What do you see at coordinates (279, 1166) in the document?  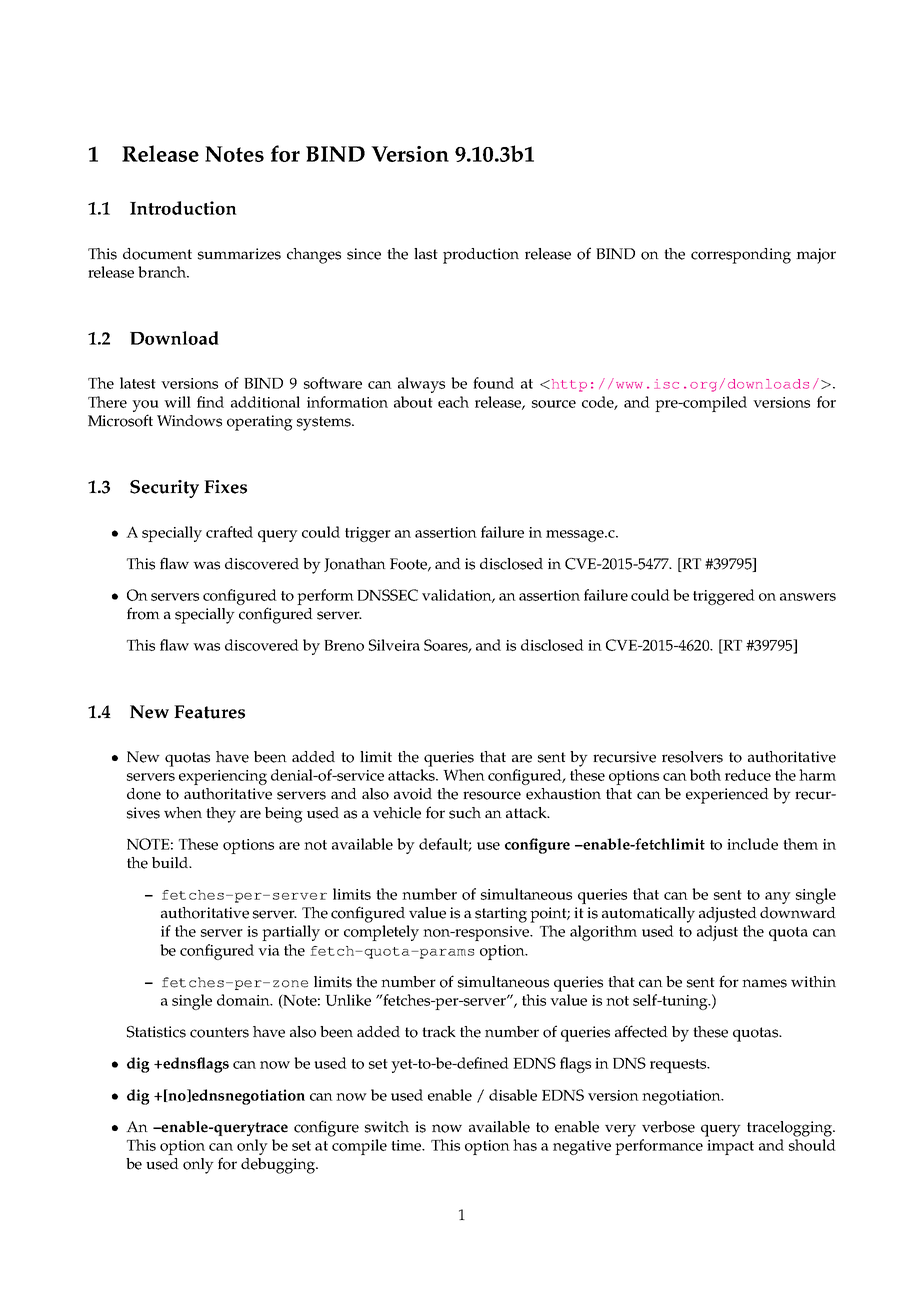 I see `debugging` at bounding box center [279, 1166].
